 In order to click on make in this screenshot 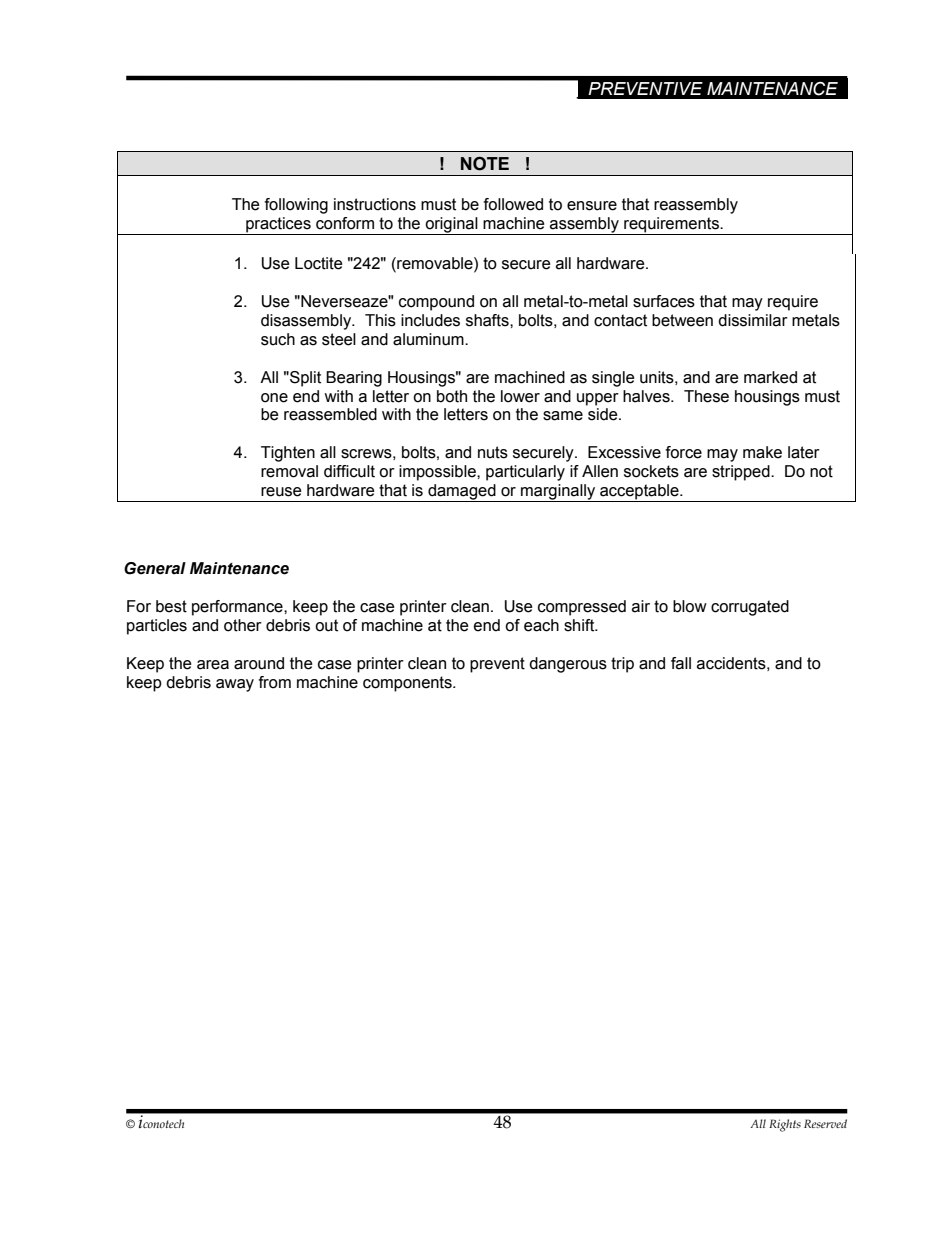, I will do `click(762, 452)`.
